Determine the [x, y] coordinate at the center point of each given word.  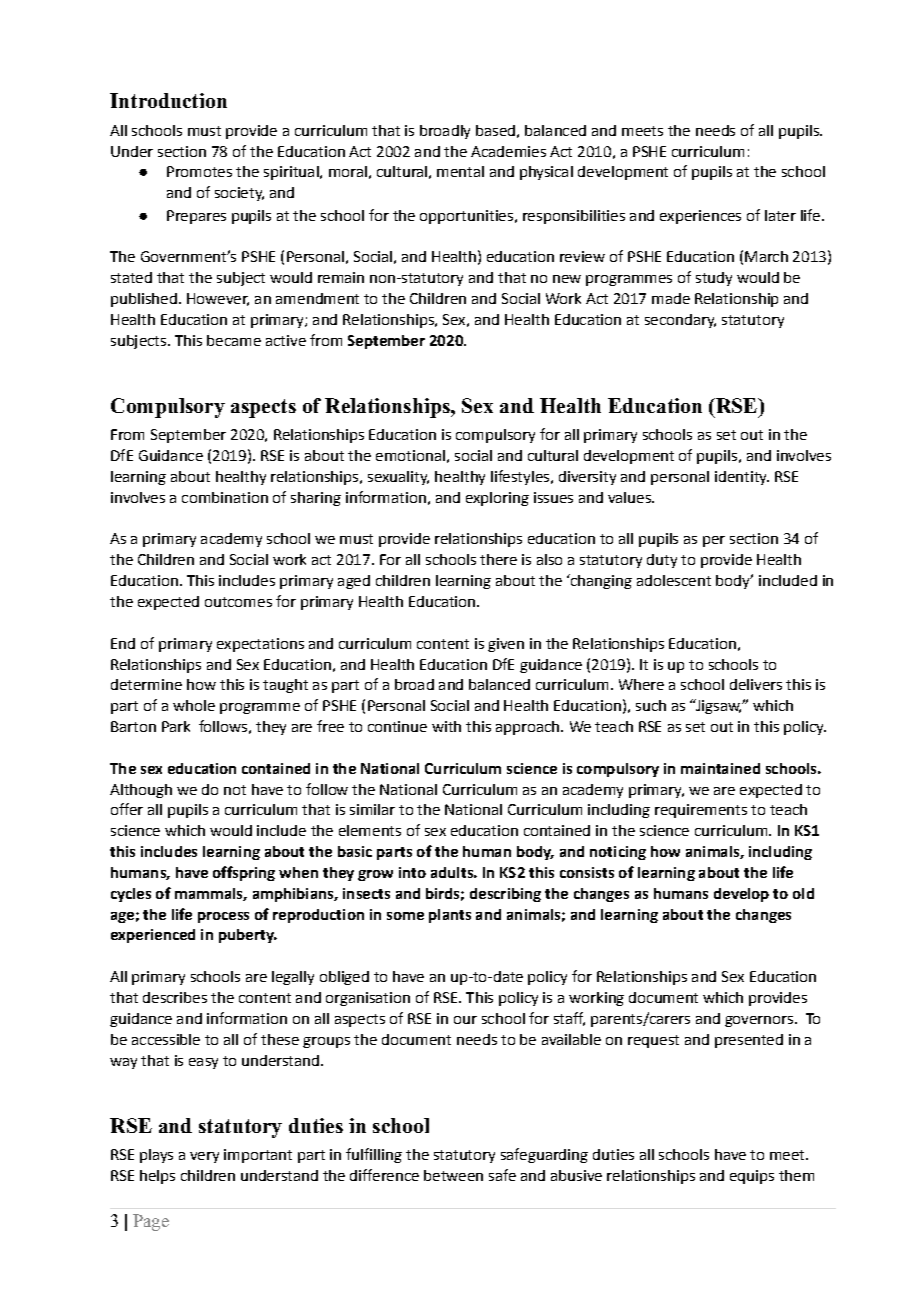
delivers [756, 684]
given [506, 645]
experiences [700, 217]
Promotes [199, 171]
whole [194, 705]
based [495, 130]
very [204, 1157]
